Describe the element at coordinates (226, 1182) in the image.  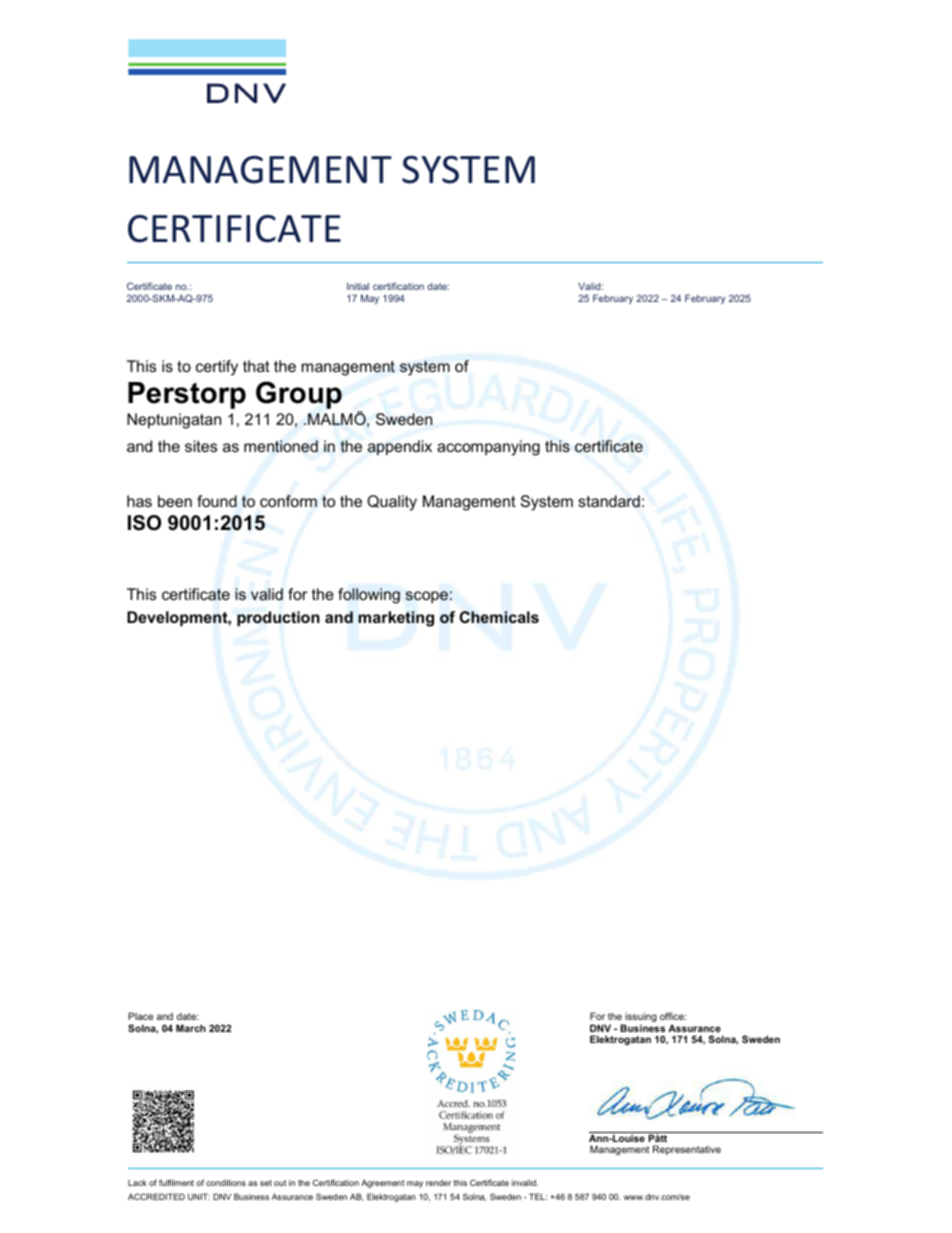
I see `conditions` at that location.
